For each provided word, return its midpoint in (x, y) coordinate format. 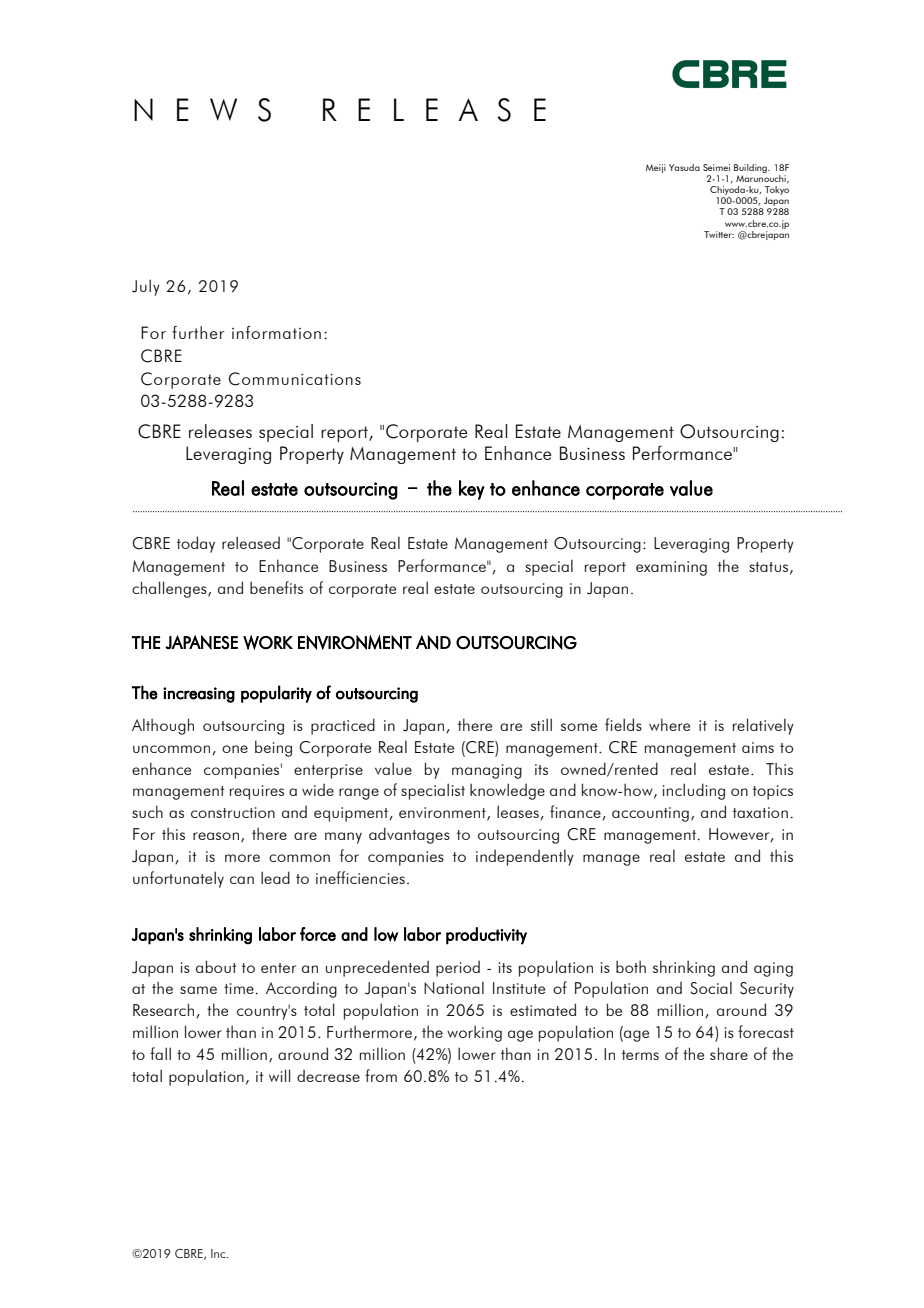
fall (160, 1053)
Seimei (716, 167)
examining (671, 568)
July (146, 287)
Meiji (656, 168)
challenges (170, 589)
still (541, 724)
